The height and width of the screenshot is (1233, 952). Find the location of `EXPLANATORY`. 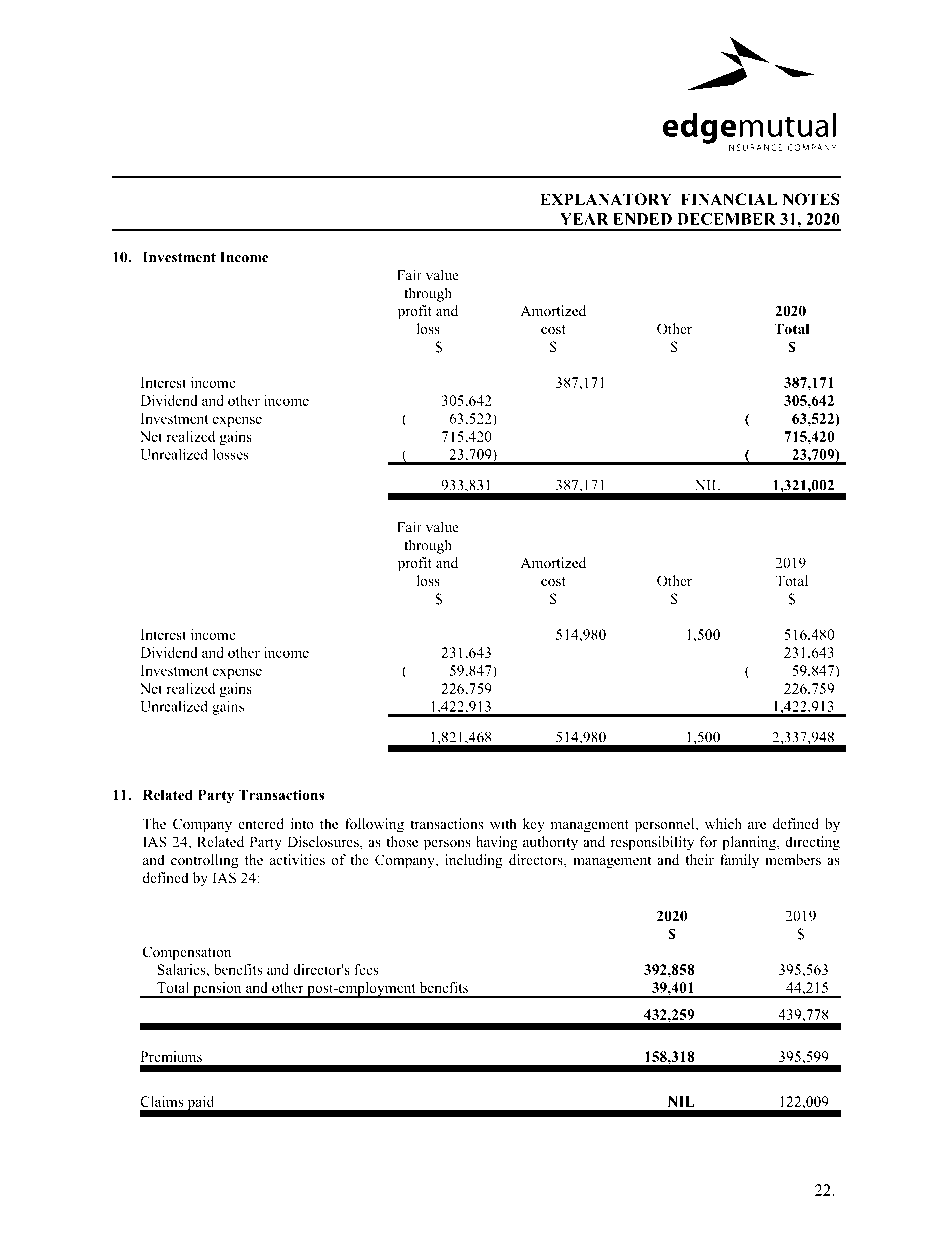

EXPLANATORY is located at coordinates (606, 199).
